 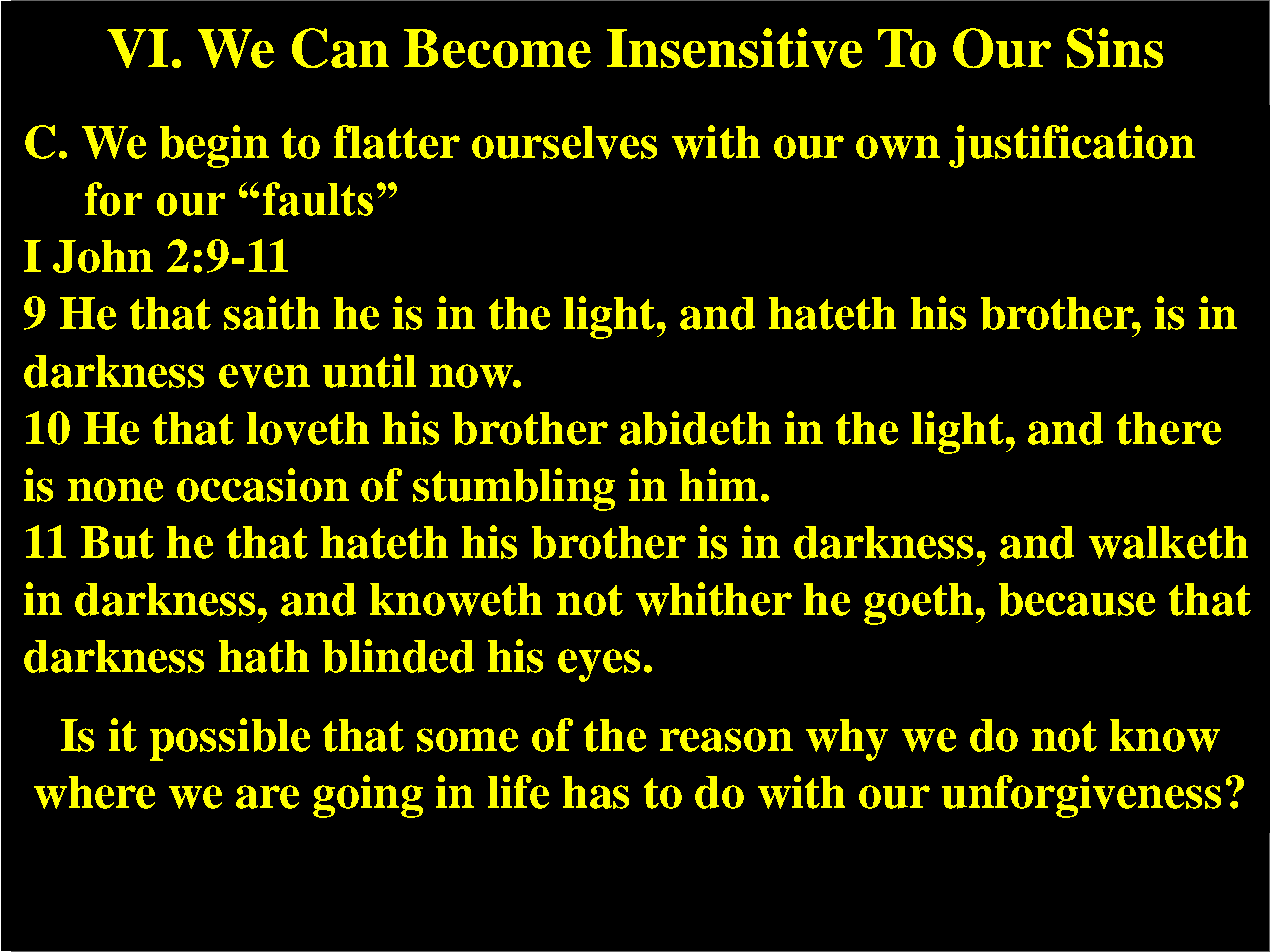 What do you see at coordinates (719, 484) in the image?
I see `him` at bounding box center [719, 484].
